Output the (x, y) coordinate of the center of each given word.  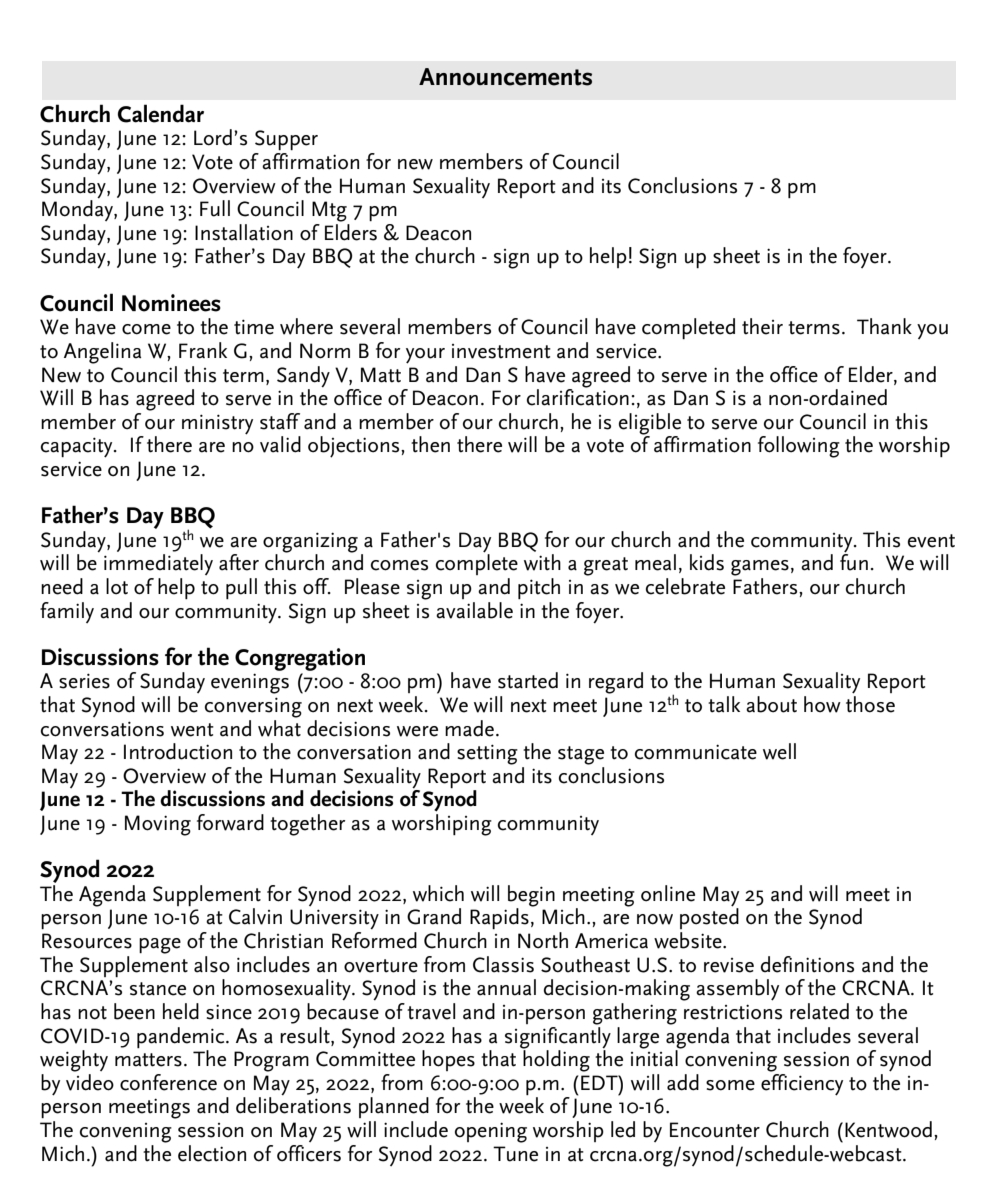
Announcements (505, 77)
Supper (286, 140)
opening (491, 1132)
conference (168, 1082)
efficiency (802, 1083)
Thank (884, 326)
